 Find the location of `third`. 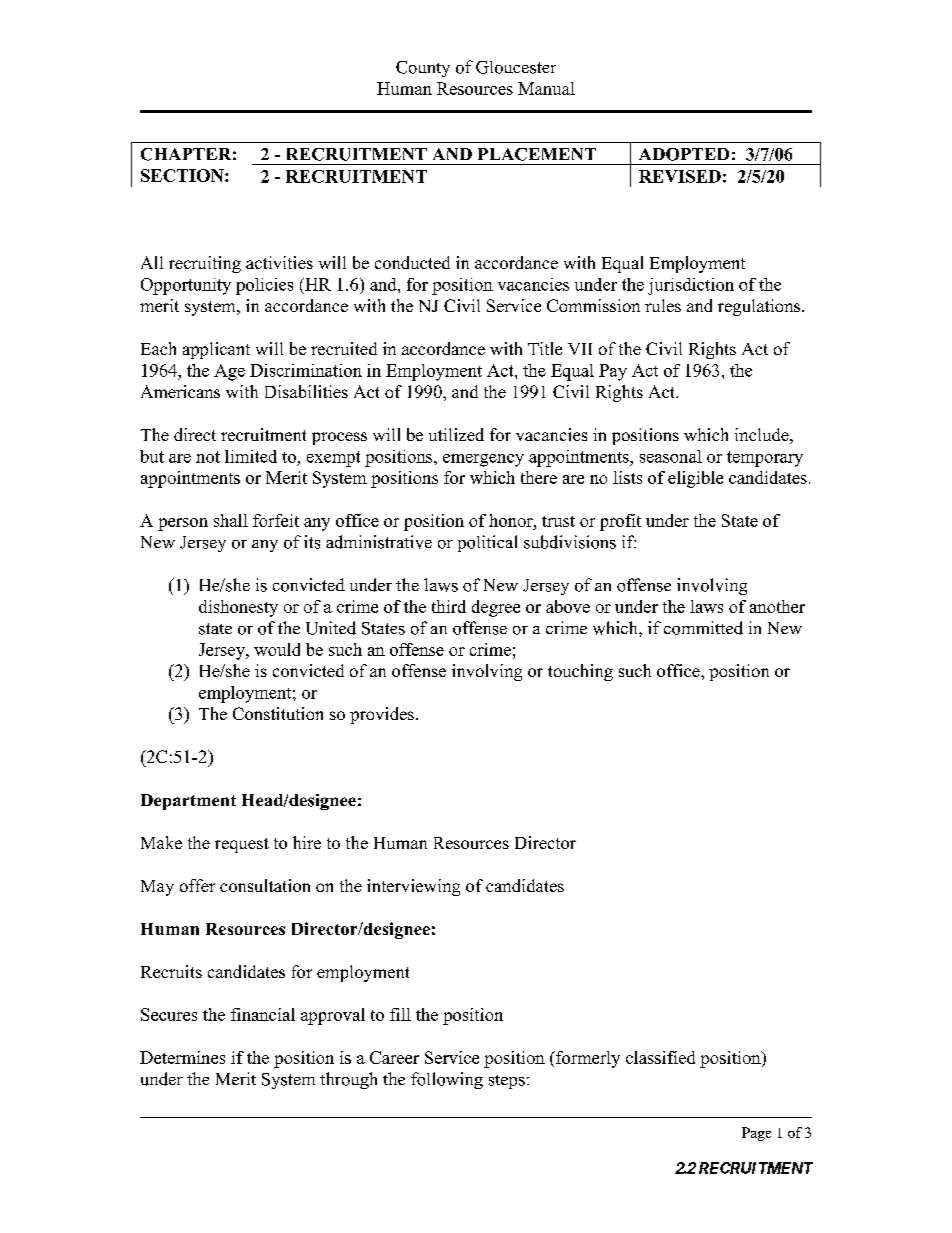

third is located at coordinates (449, 606).
